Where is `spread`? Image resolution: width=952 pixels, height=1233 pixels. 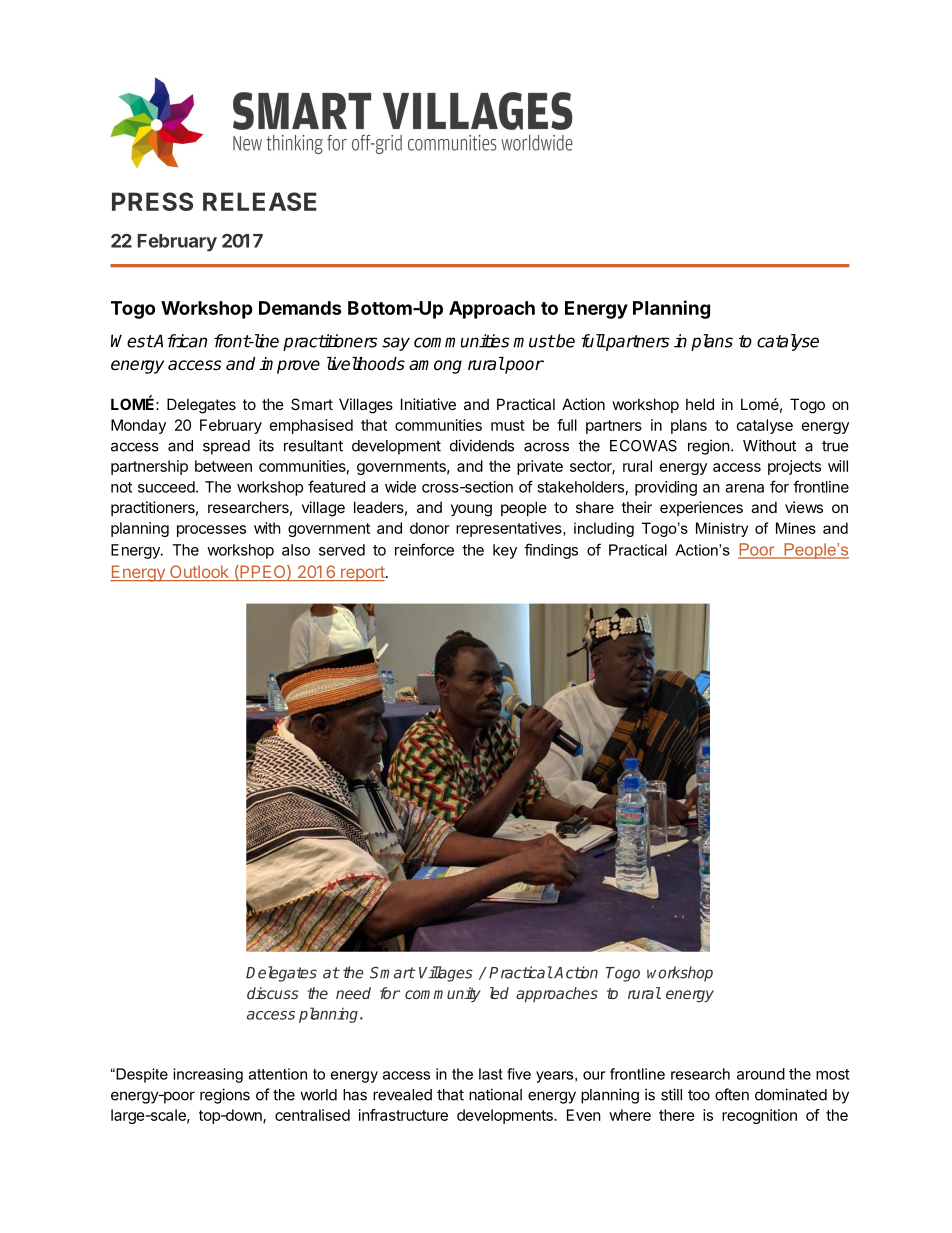
spread is located at coordinates (226, 447).
